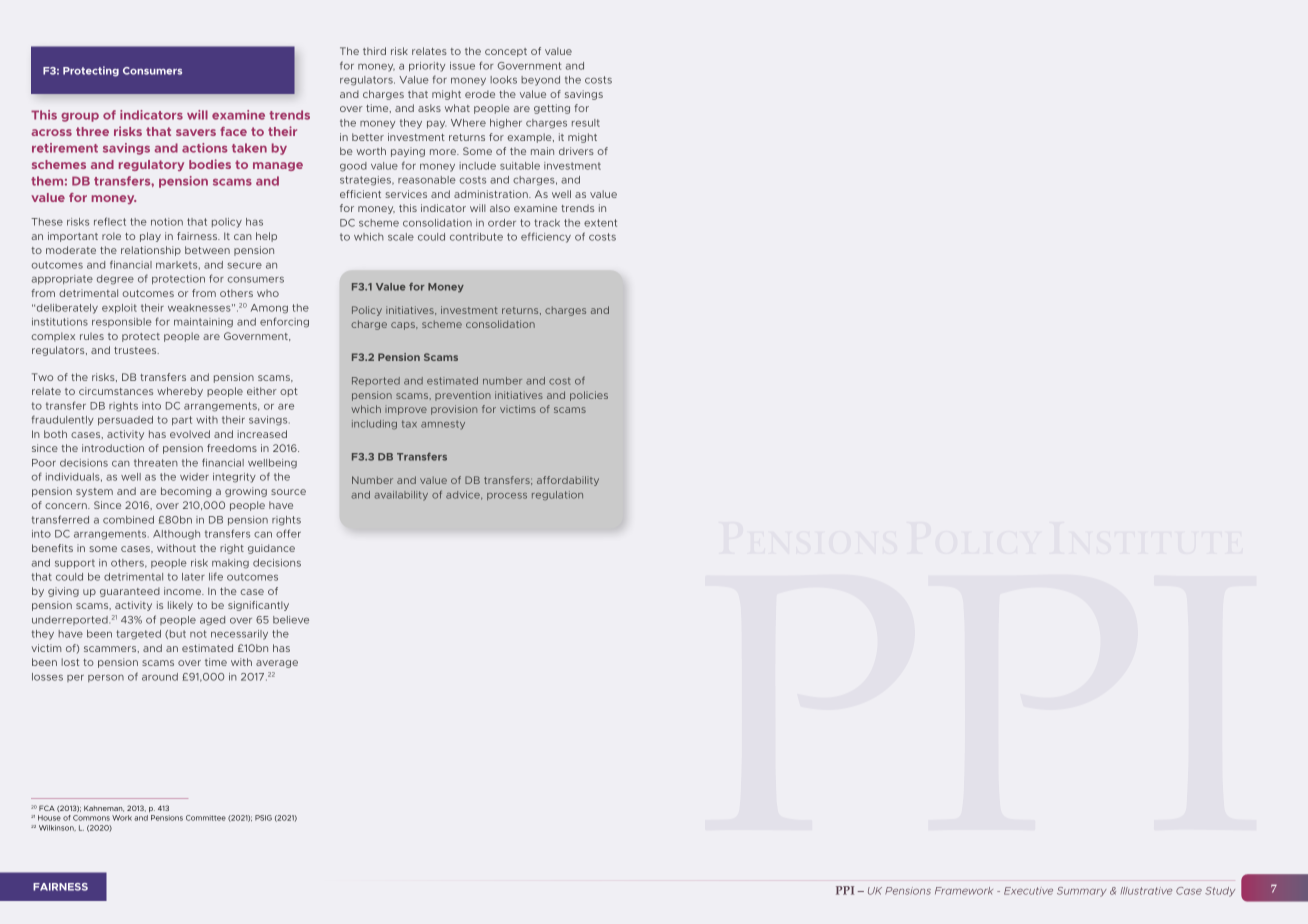 Image resolution: width=1308 pixels, height=924 pixels. What do you see at coordinates (206, 818) in the page?
I see `Committee` at bounding box center [206, 818].
